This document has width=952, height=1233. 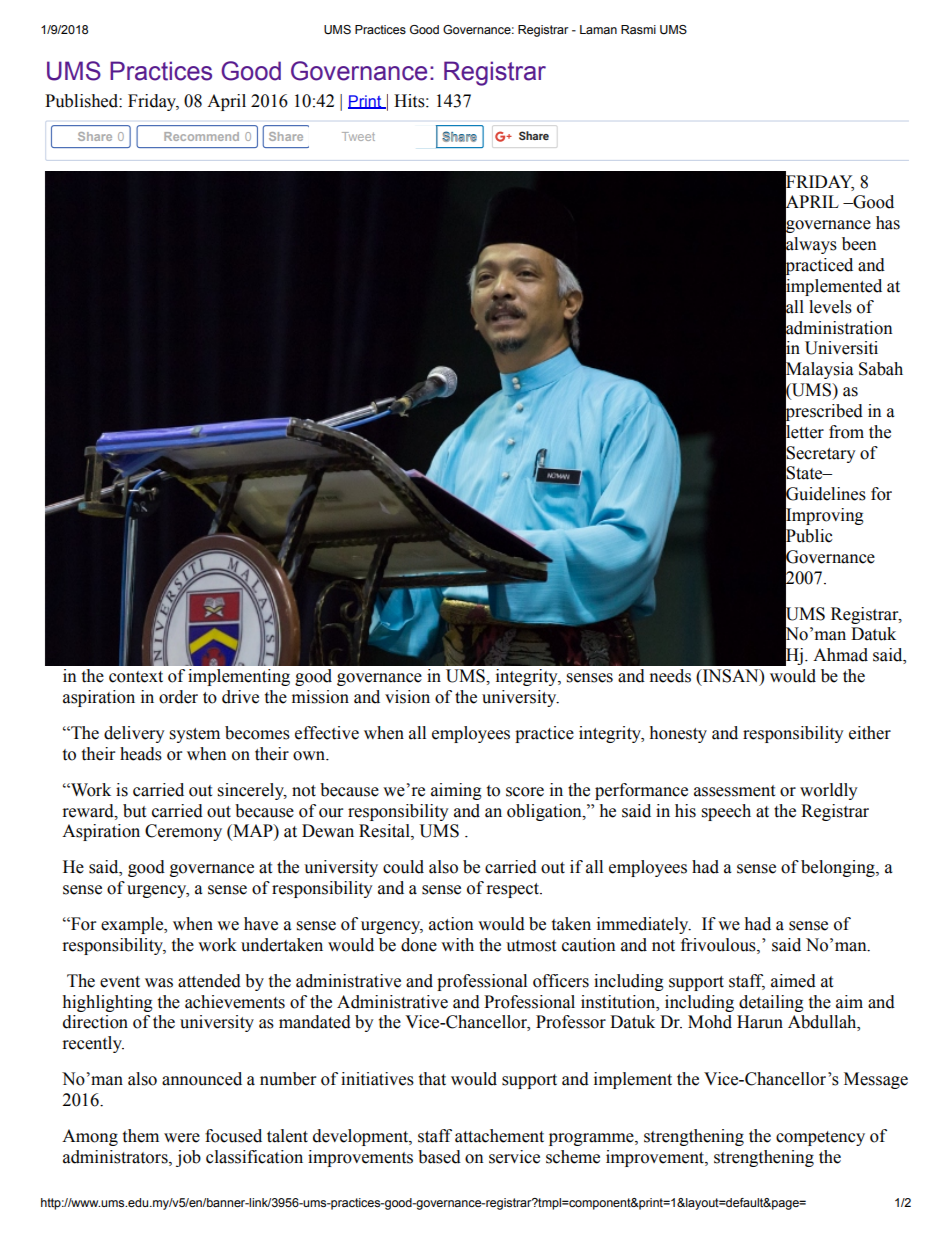 I want to click on competency, so click(x=820, y=1138).
